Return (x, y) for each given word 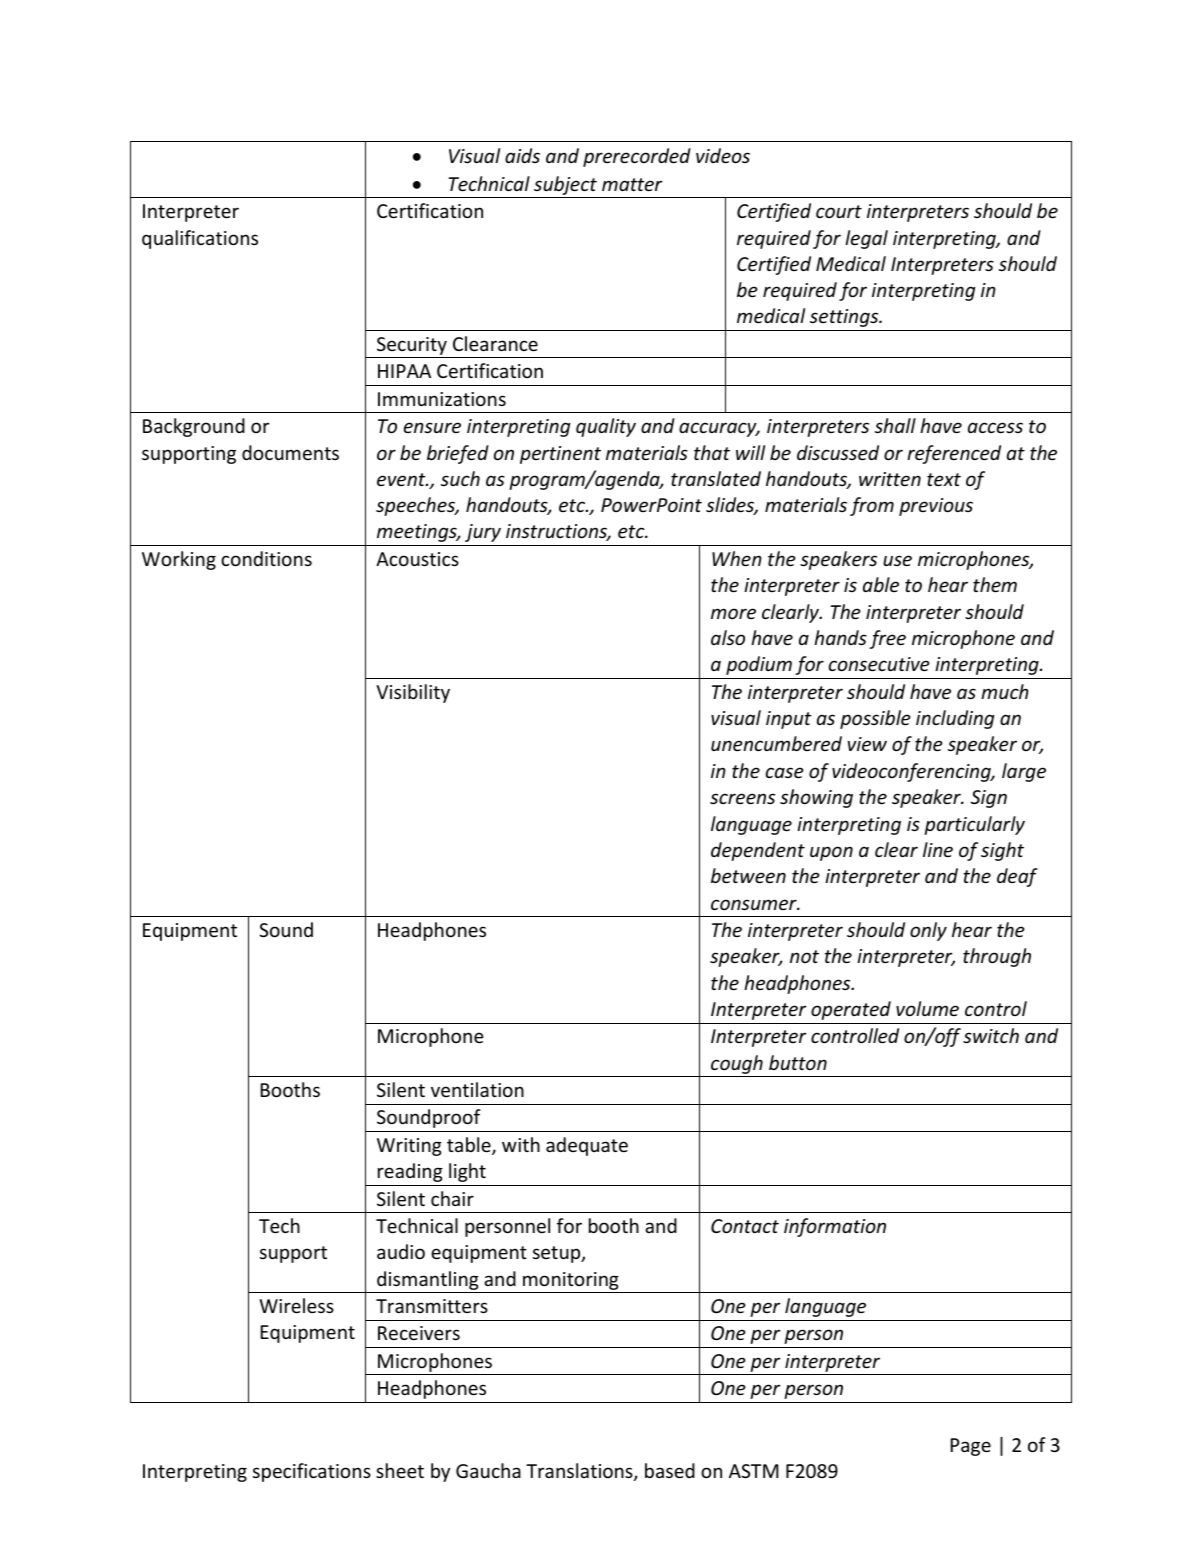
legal (866, 239)
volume (927, 1008)
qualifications (200, 239)
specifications (312, 1472)
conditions (266, 558)
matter (632, 184)
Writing (409, 1147)
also (728, 637)
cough (737, 1066)
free (887, 639)
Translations (580, 1472)
